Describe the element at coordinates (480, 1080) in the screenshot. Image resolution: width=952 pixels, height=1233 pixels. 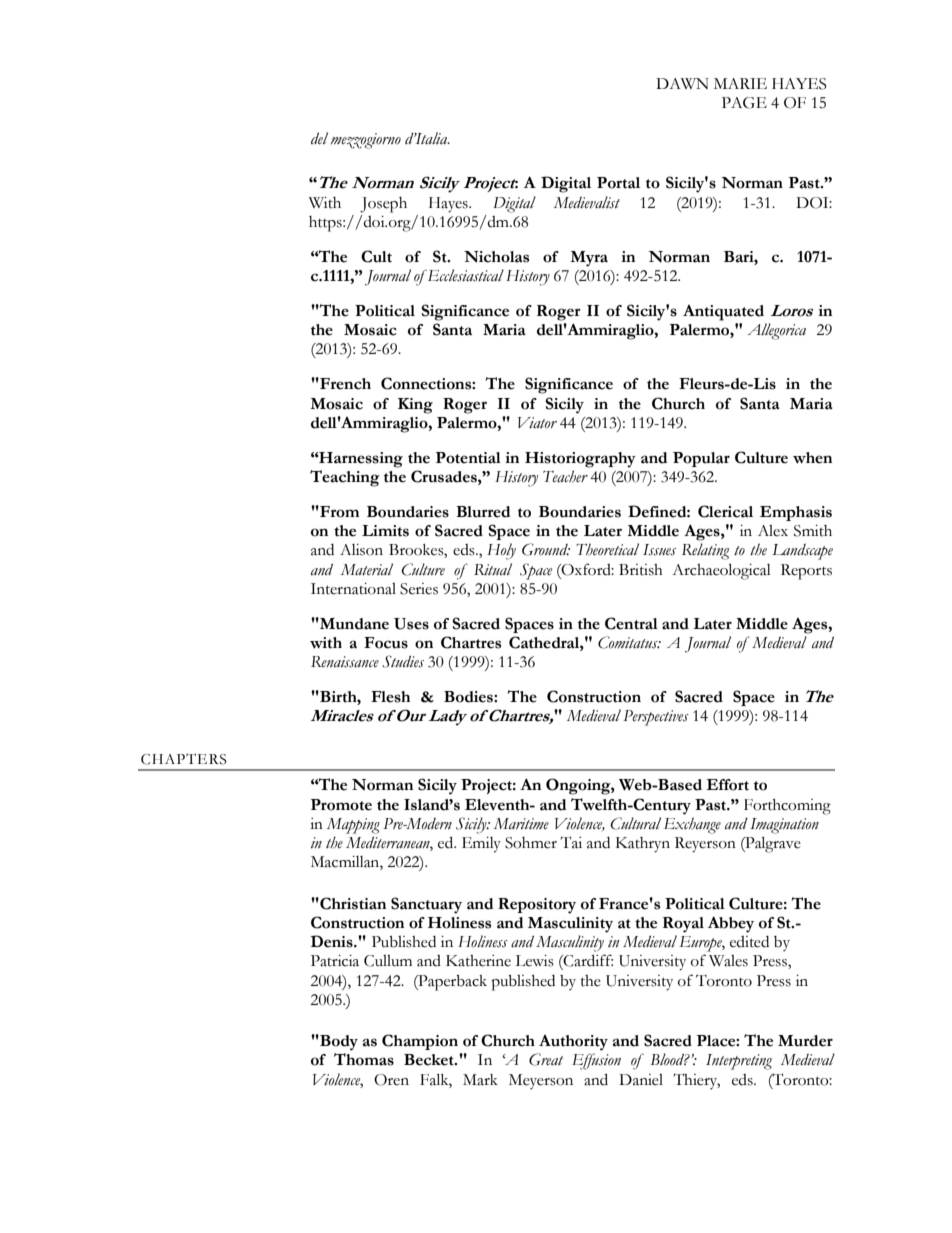
I see `Mark` at that location.
